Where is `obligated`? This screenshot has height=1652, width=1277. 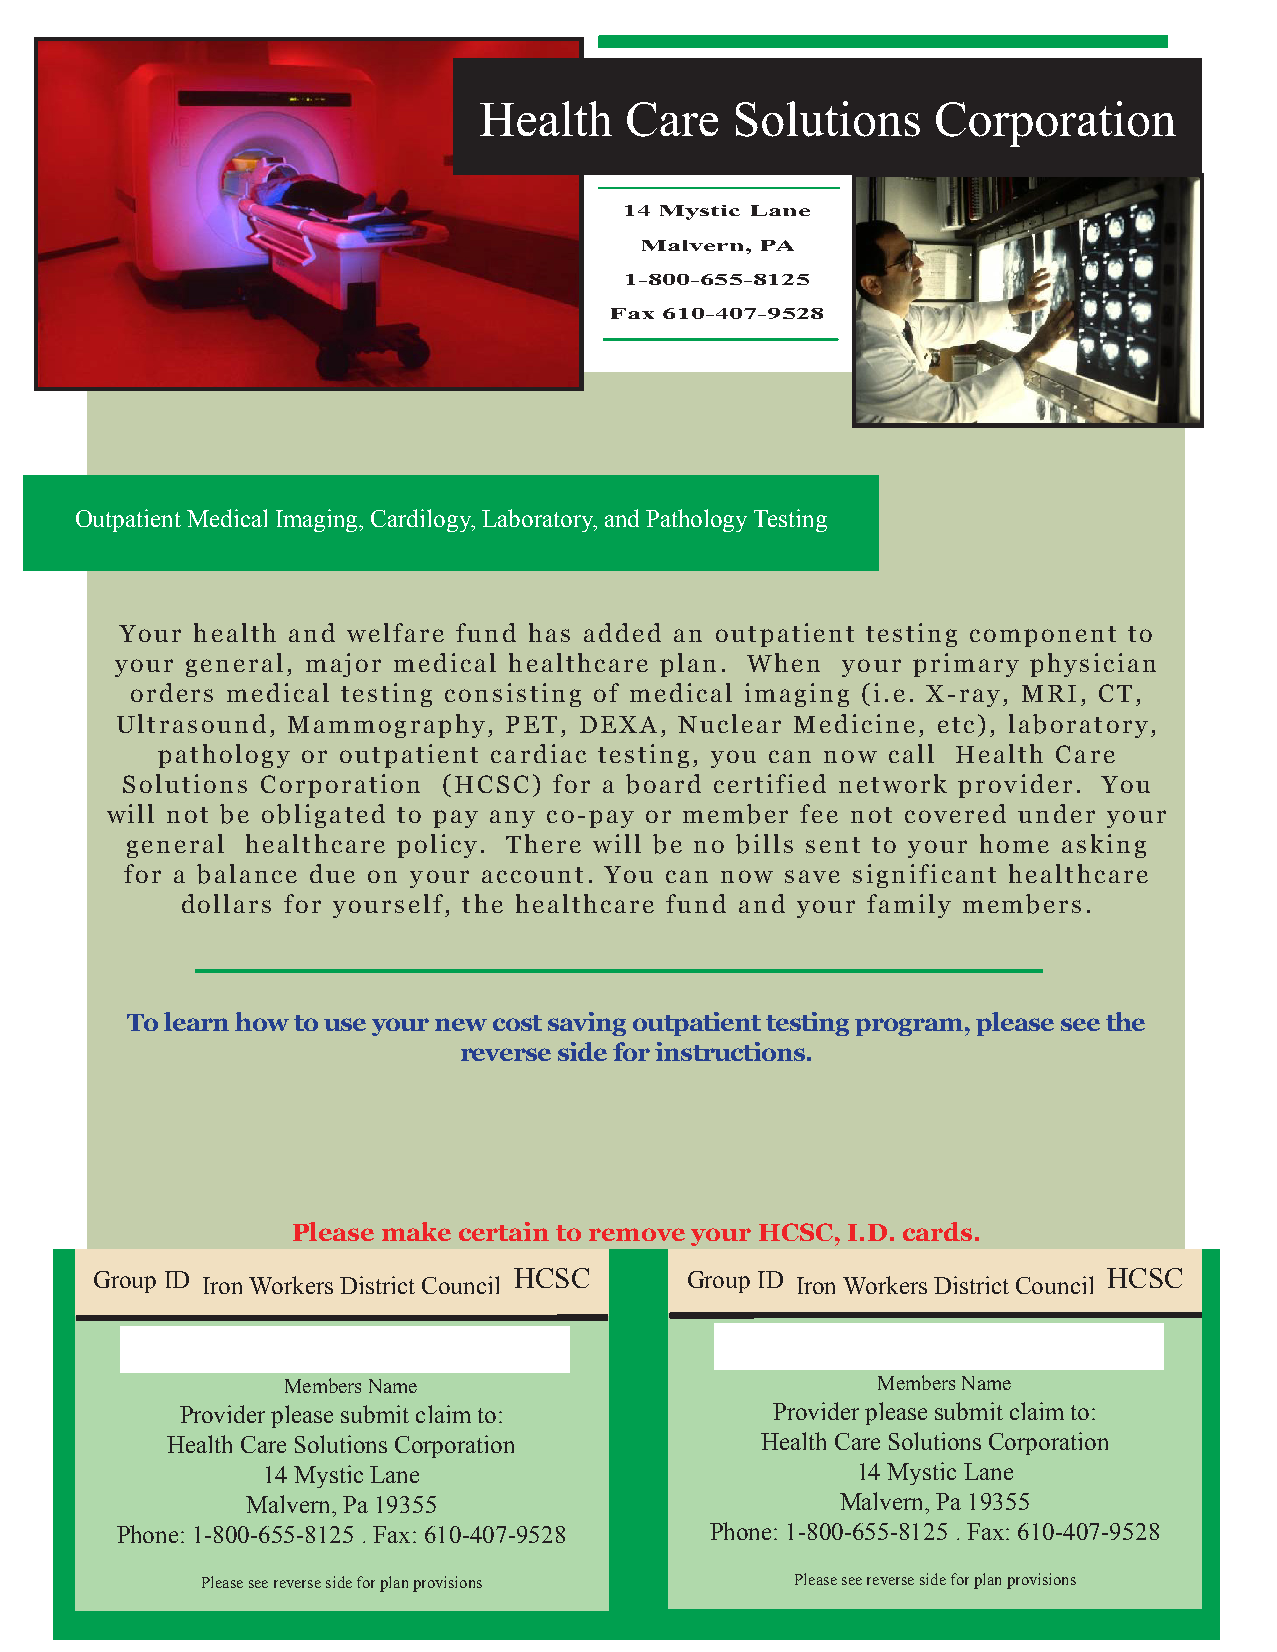 obligated is located at coordinates (323, 816).
